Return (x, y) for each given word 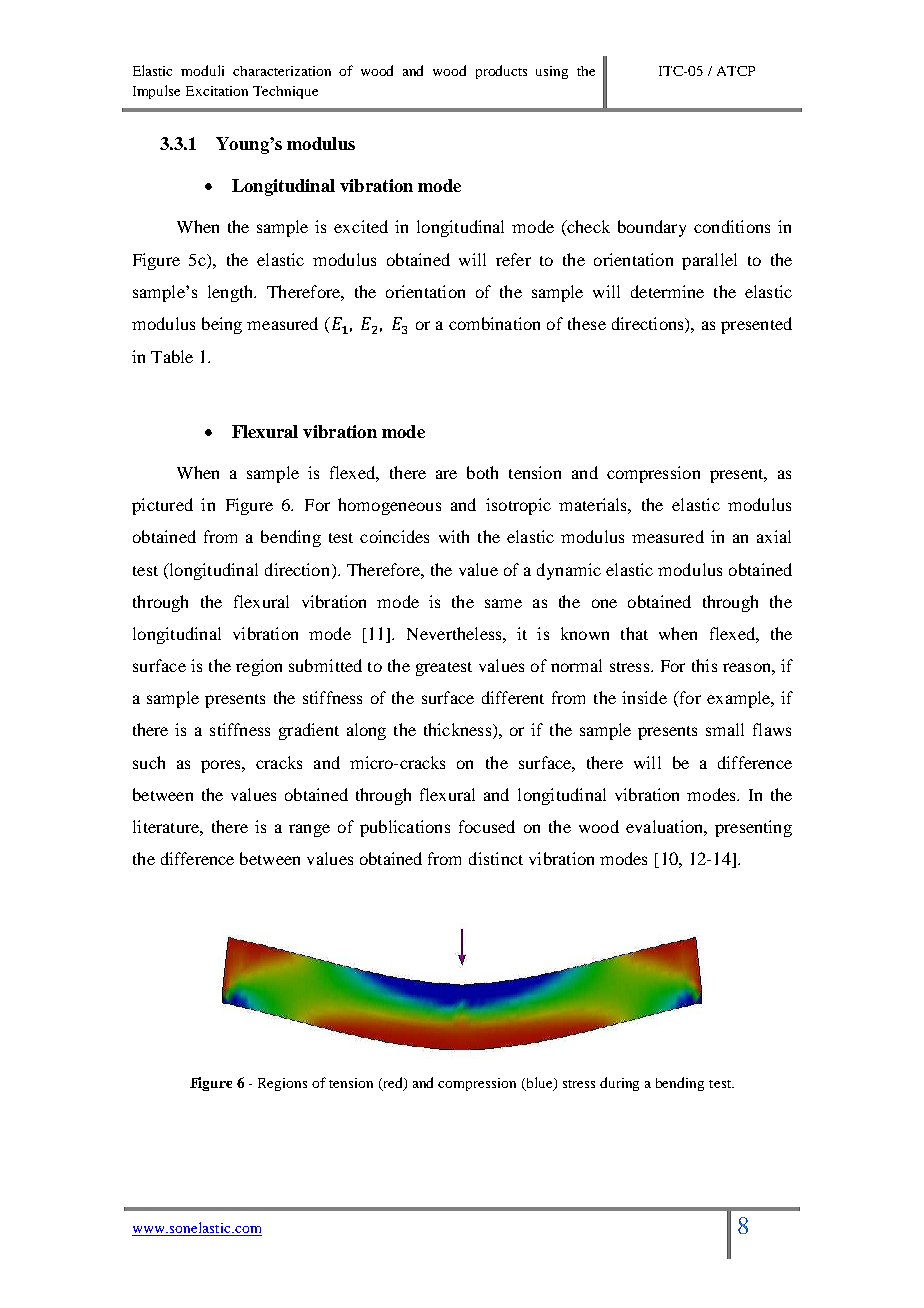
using (552, 72)
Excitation (217, 91)
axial (774, 536)
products (501, 72)
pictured (162, 506)
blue (539, 1084)
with (454, 536)
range (309, 830)
